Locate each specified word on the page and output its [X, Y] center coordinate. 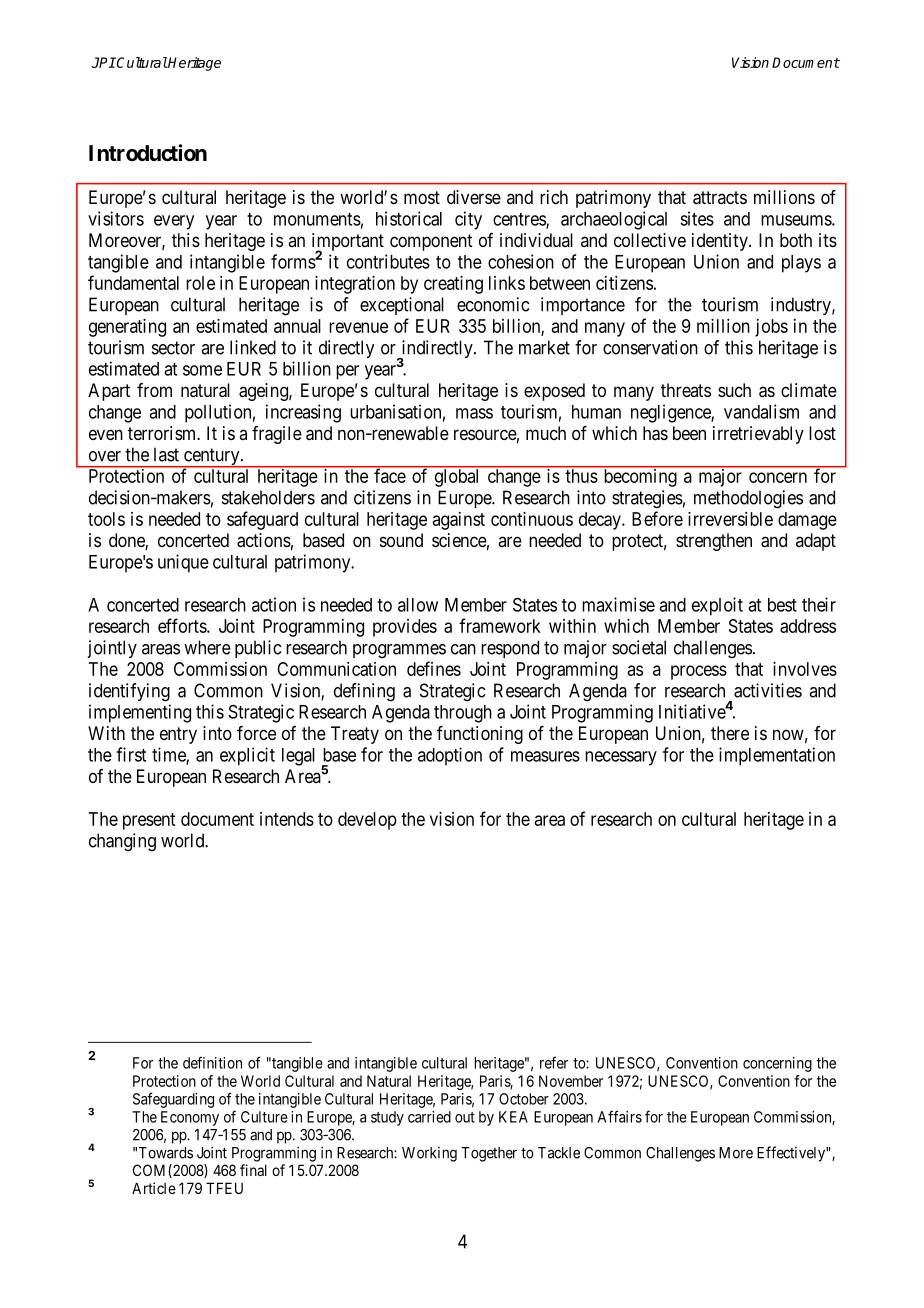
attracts [720, 198]
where [207, 647]
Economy [190, 1118]
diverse [474, 197]
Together [489, 1154]
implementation [777, 756]
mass [474, 413]
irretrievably [758, 435]
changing [122, 842]
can [463, 649]
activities [768, 690]
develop [367, 821]
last [166, 454]
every [174, 222]
